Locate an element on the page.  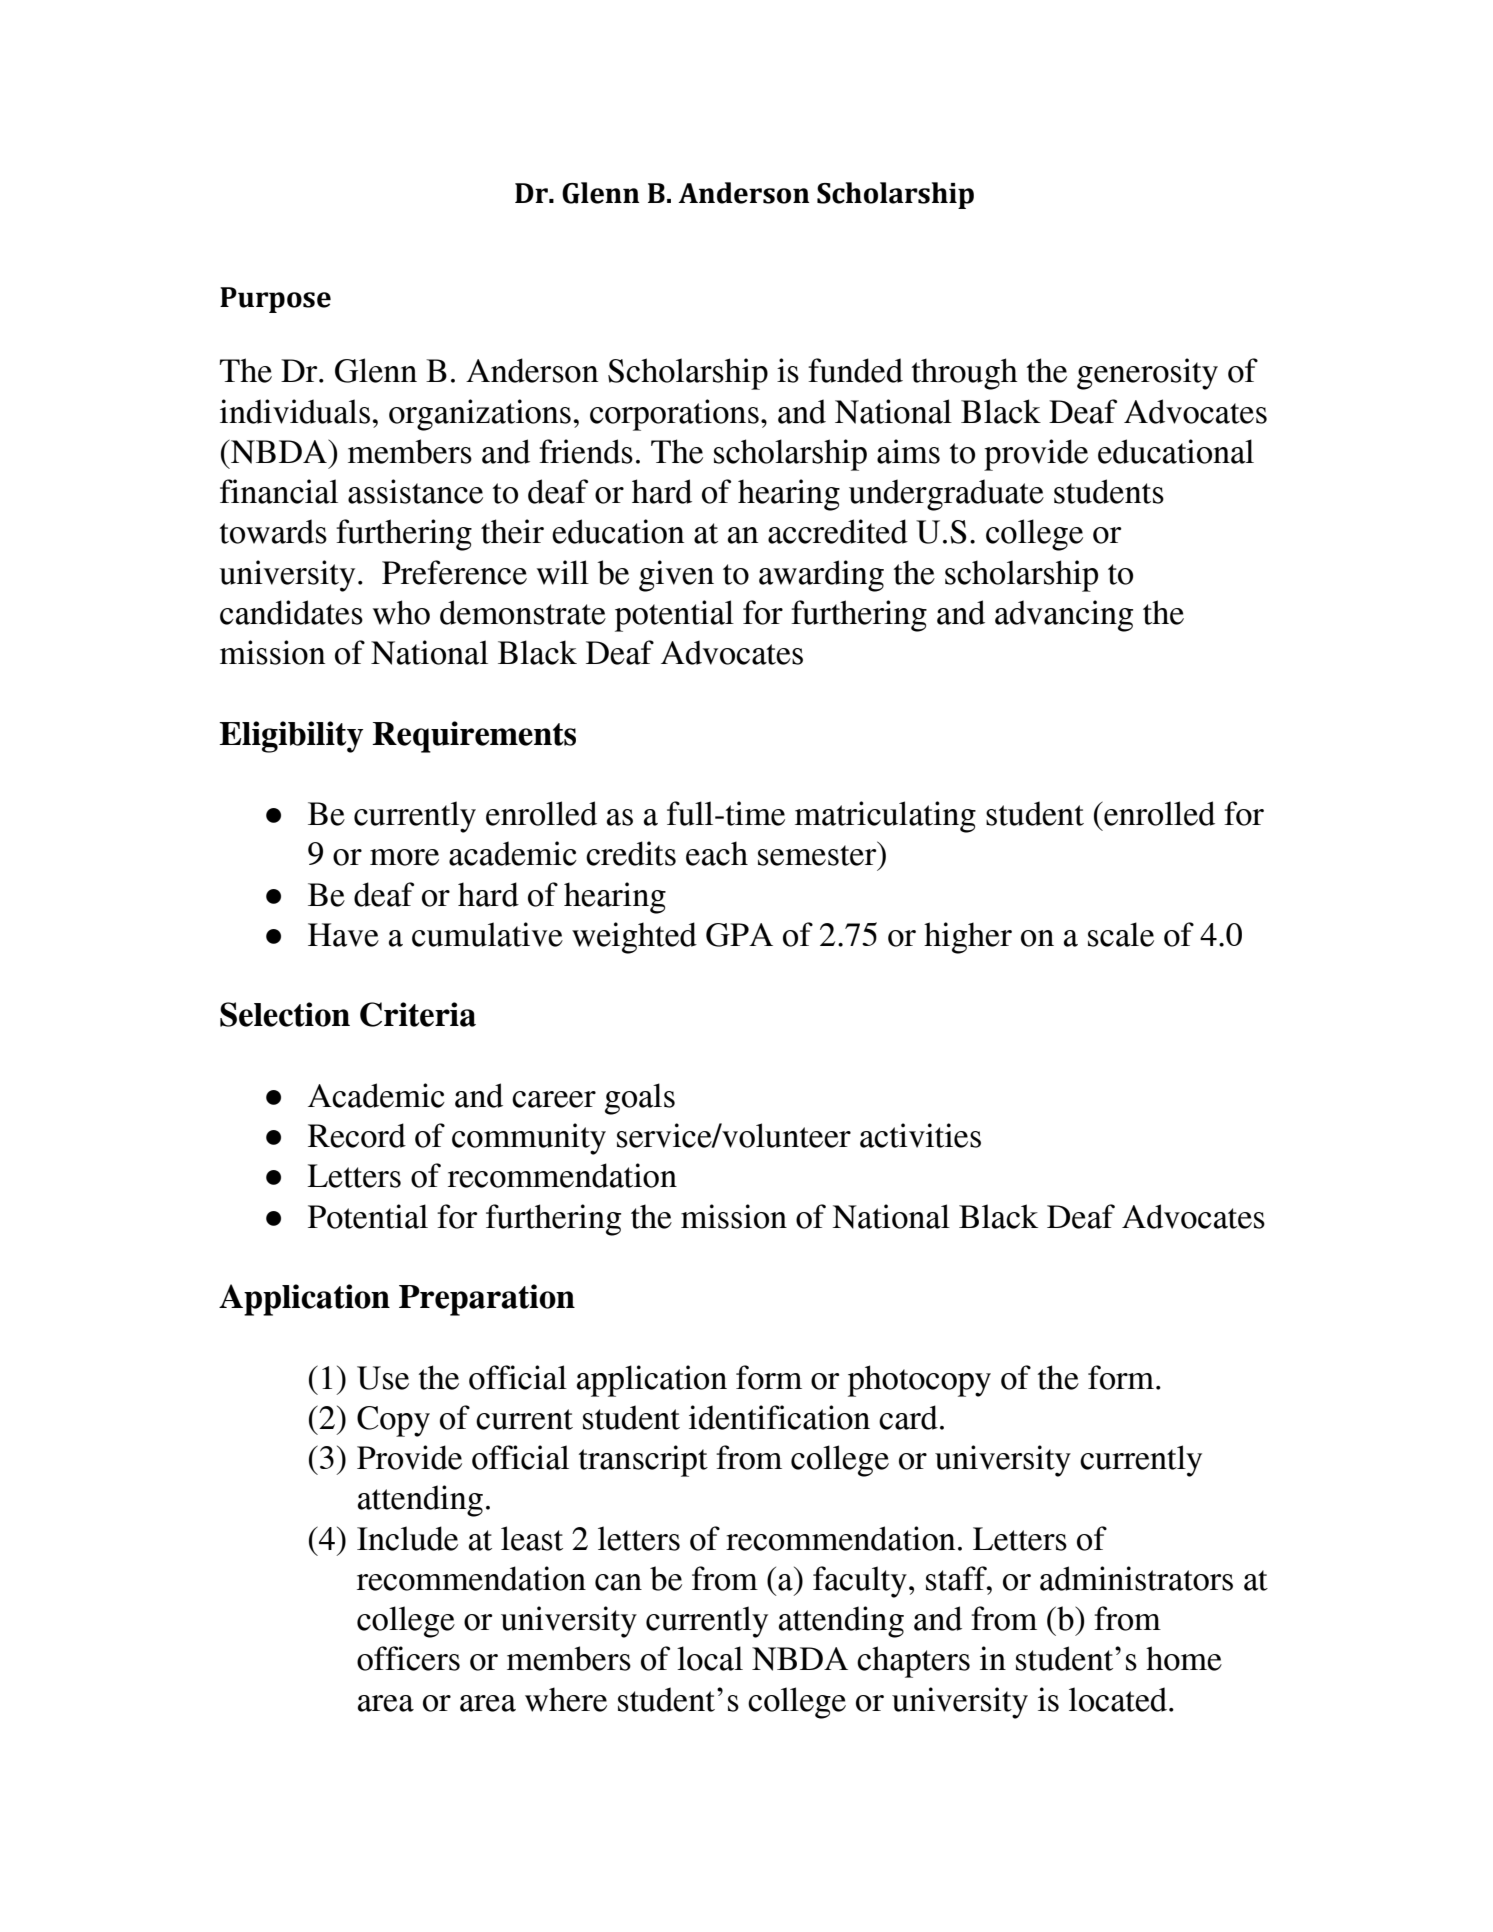
Criteria is located at coordinates (418, 1014).
